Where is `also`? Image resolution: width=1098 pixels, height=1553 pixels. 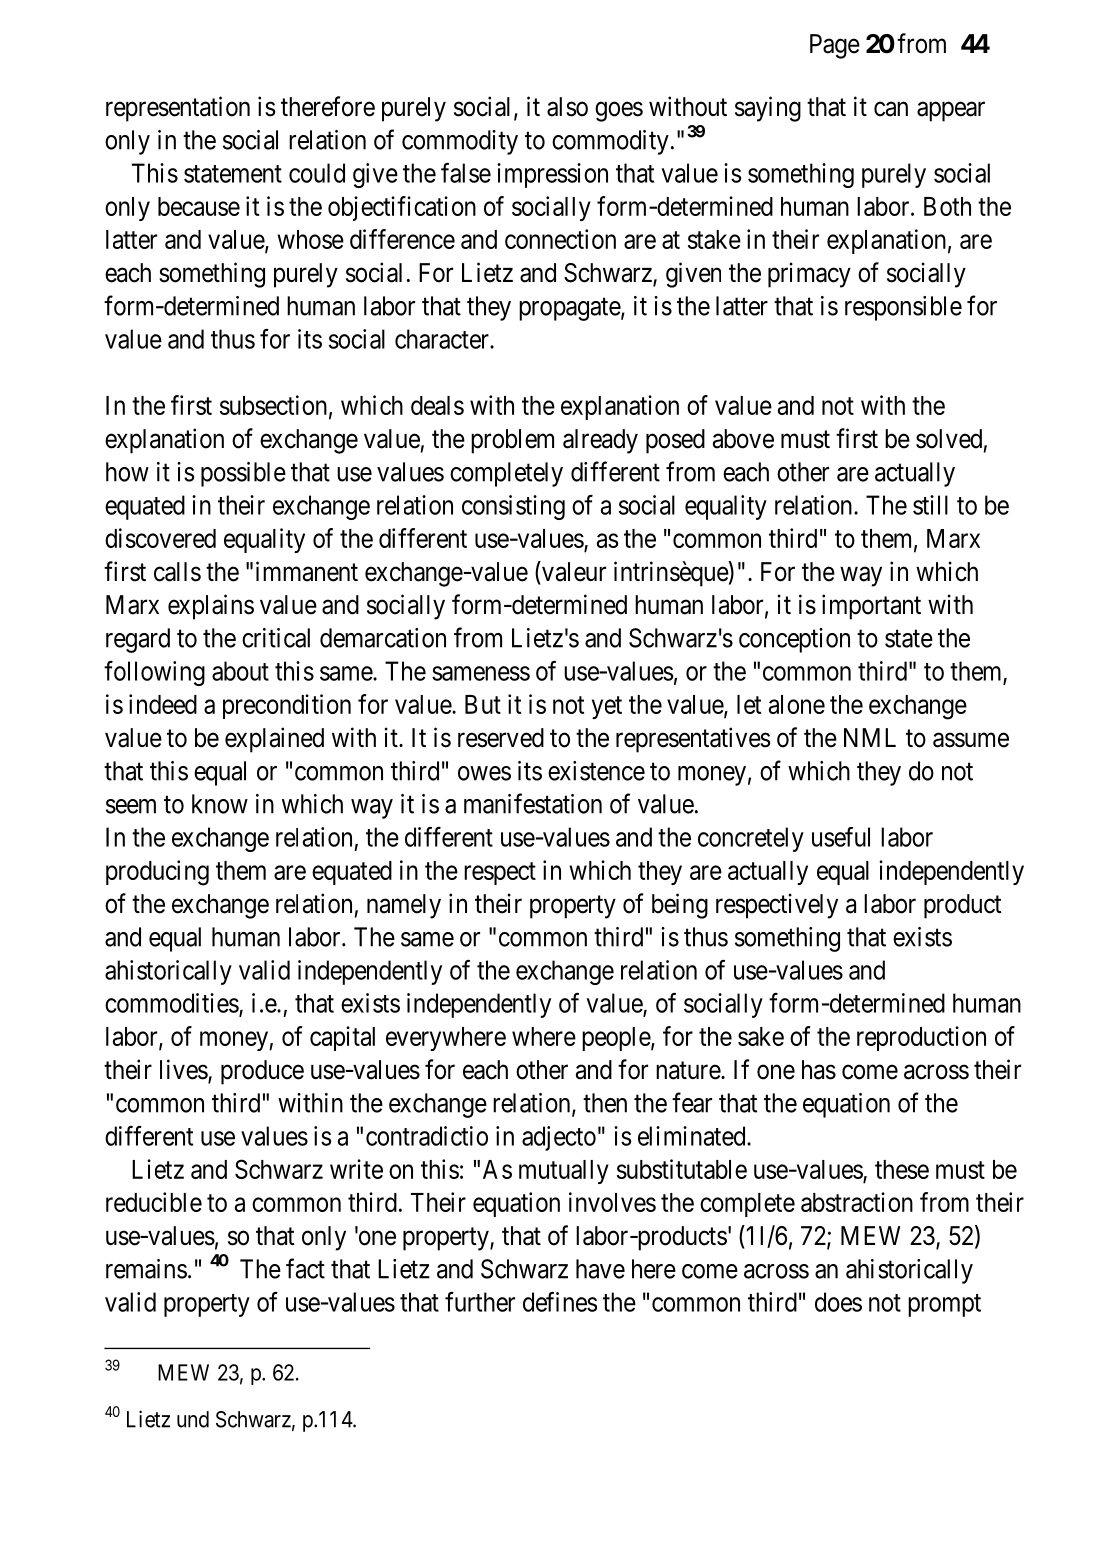 also is located at coordinates (567, 107).
